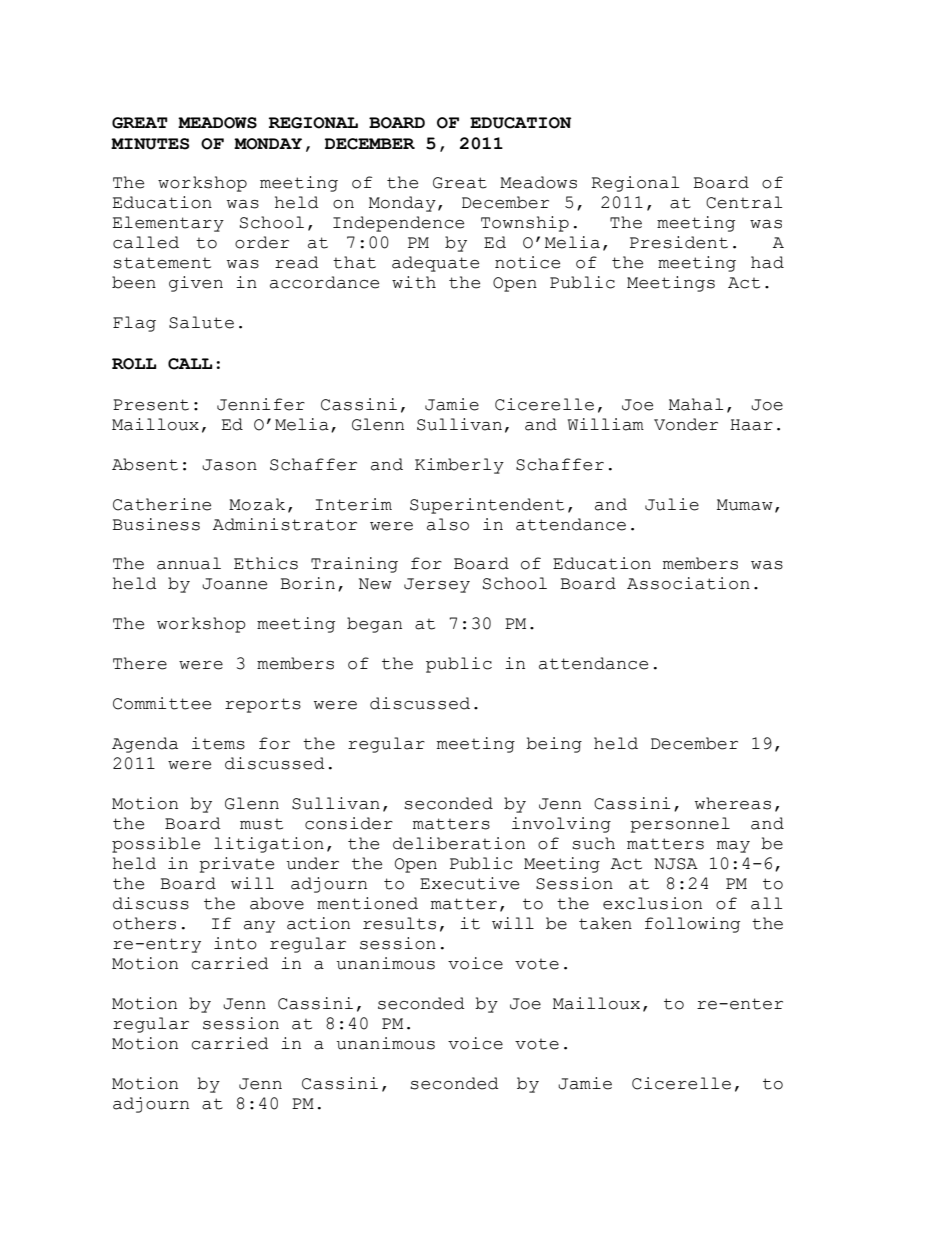  I want to click on Independence, so click(398, 224).
